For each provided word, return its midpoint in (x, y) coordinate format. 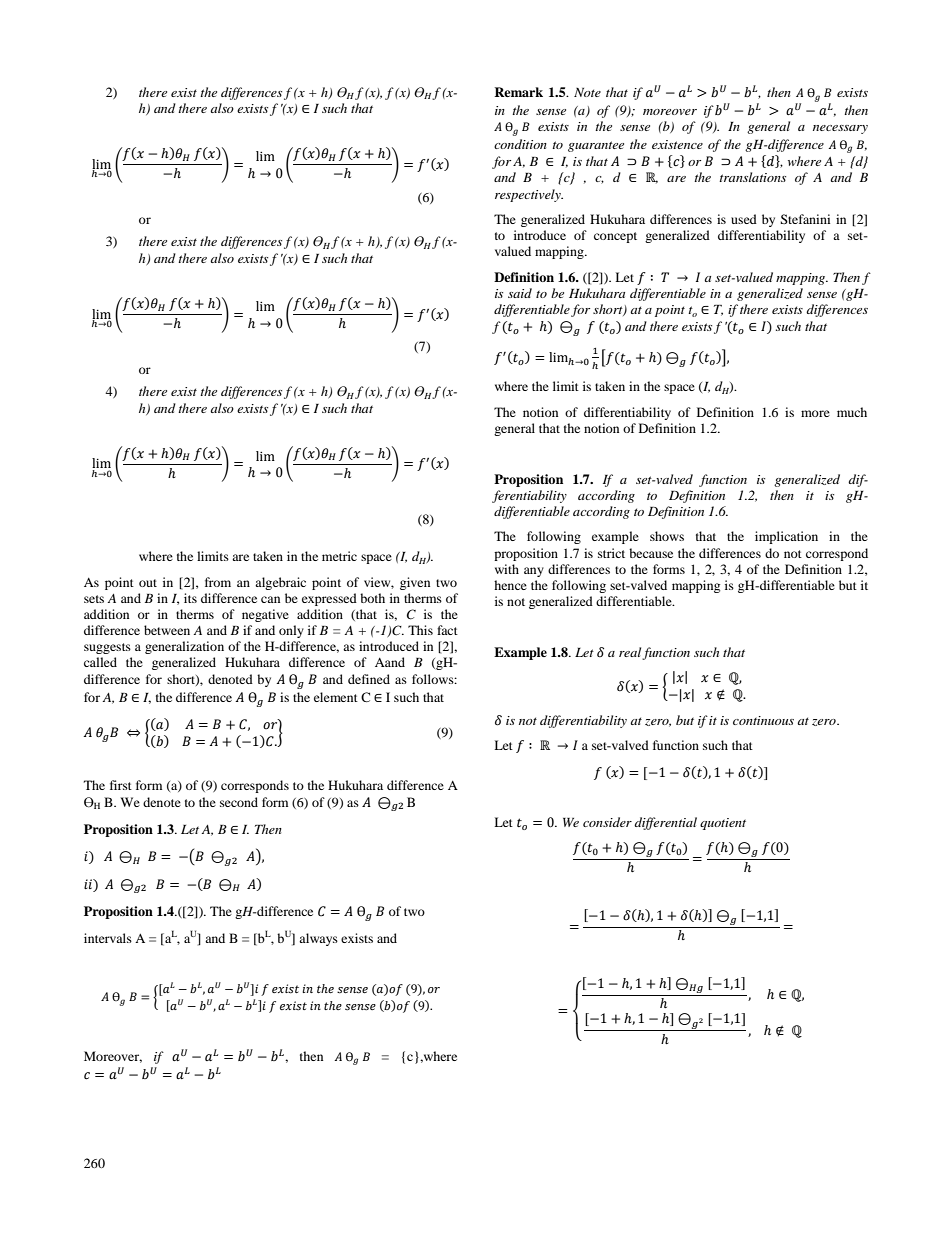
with (507, 569)
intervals (108, 938)
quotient (723, 824)
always (318, 939)
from (218, 582)
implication (786, 537)
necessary (840, 129)
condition (520, 144)
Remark (518, 92)
